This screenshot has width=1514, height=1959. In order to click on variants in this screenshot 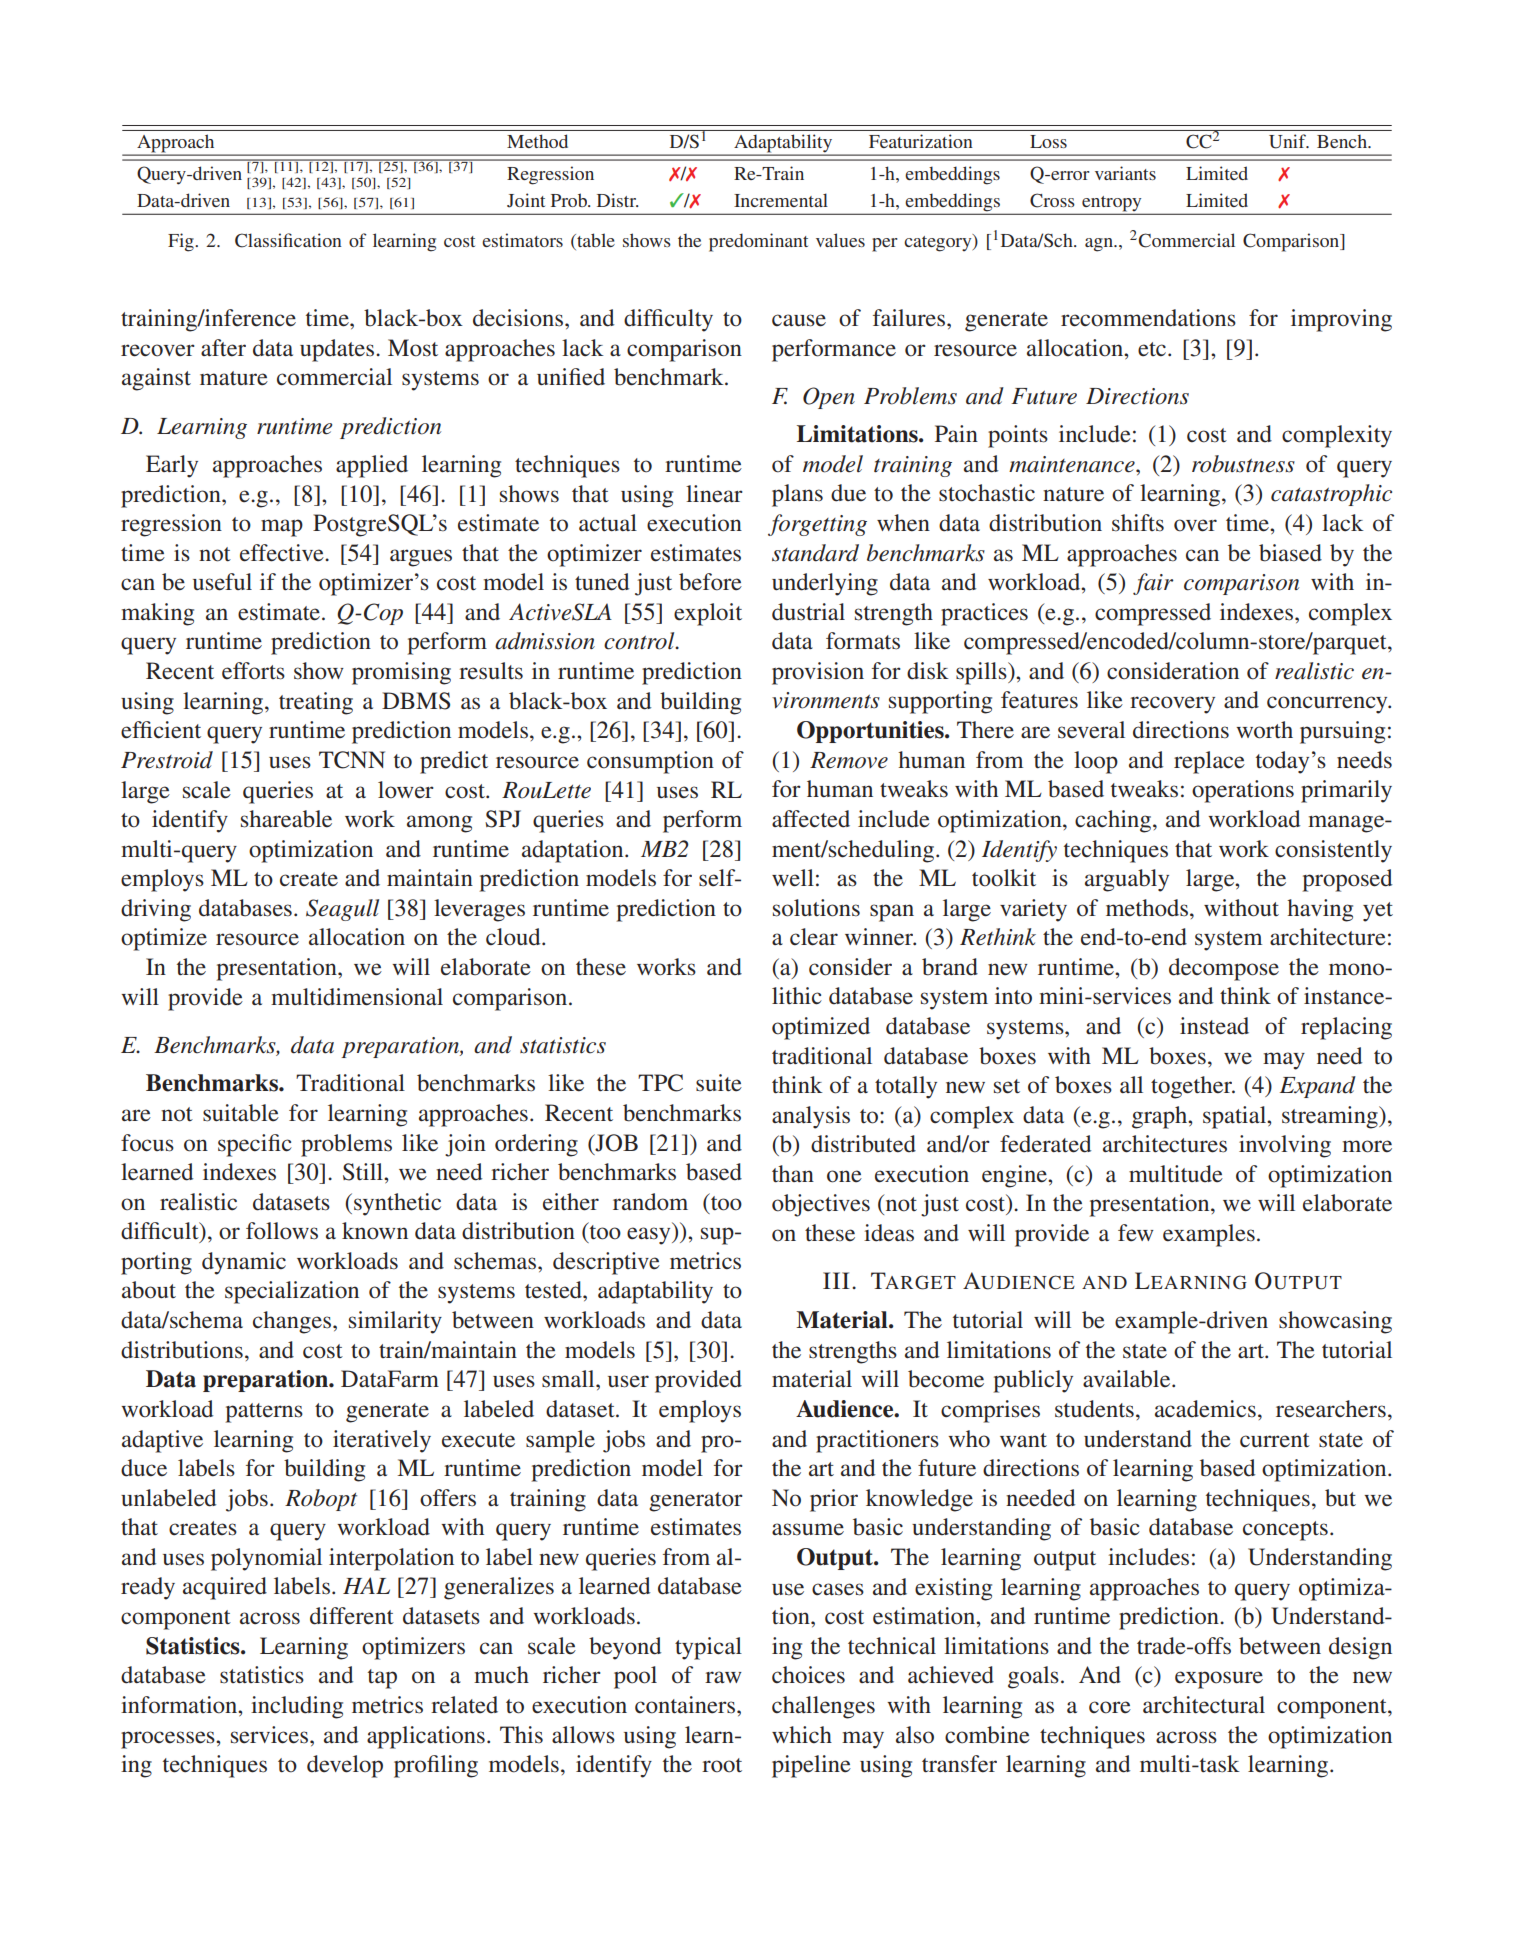, I will do `click(1125, 173)`.
